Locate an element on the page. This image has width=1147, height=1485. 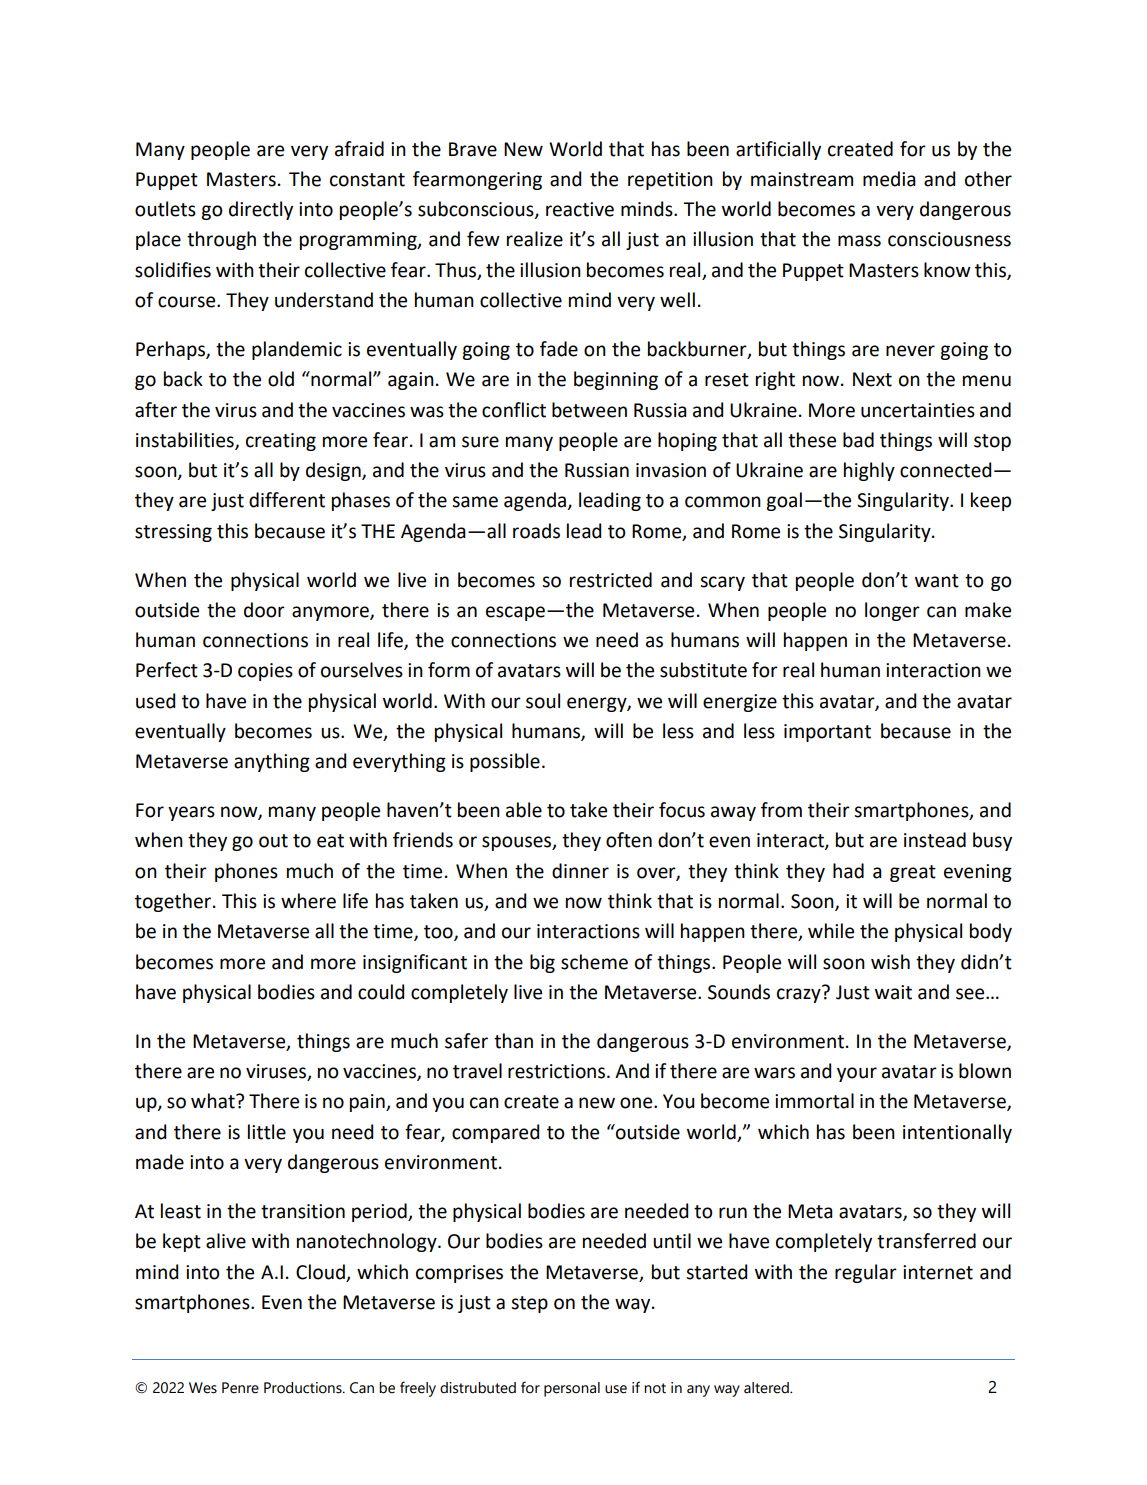
personal is located at coordinates (572, 1389).
